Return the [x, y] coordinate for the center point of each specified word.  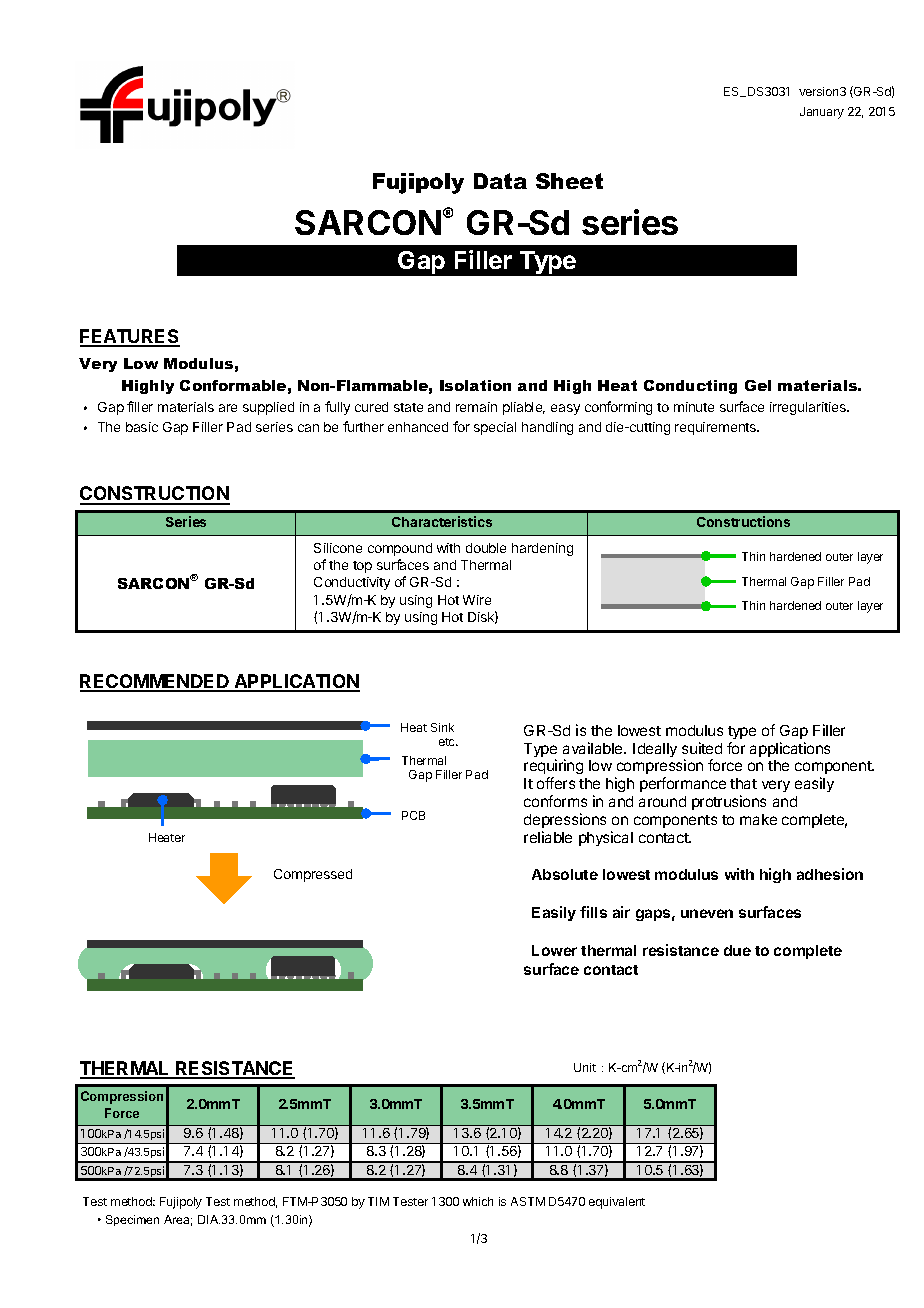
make [758, 819]
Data [500, 181]
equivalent [617, 1203]
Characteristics [442, 521]
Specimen [132, 1220]
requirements [717, 428]
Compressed [313, 875]
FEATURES [130, 337]
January [822, 113]
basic [142, 427]
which [478, 1201]
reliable [548, 837]
